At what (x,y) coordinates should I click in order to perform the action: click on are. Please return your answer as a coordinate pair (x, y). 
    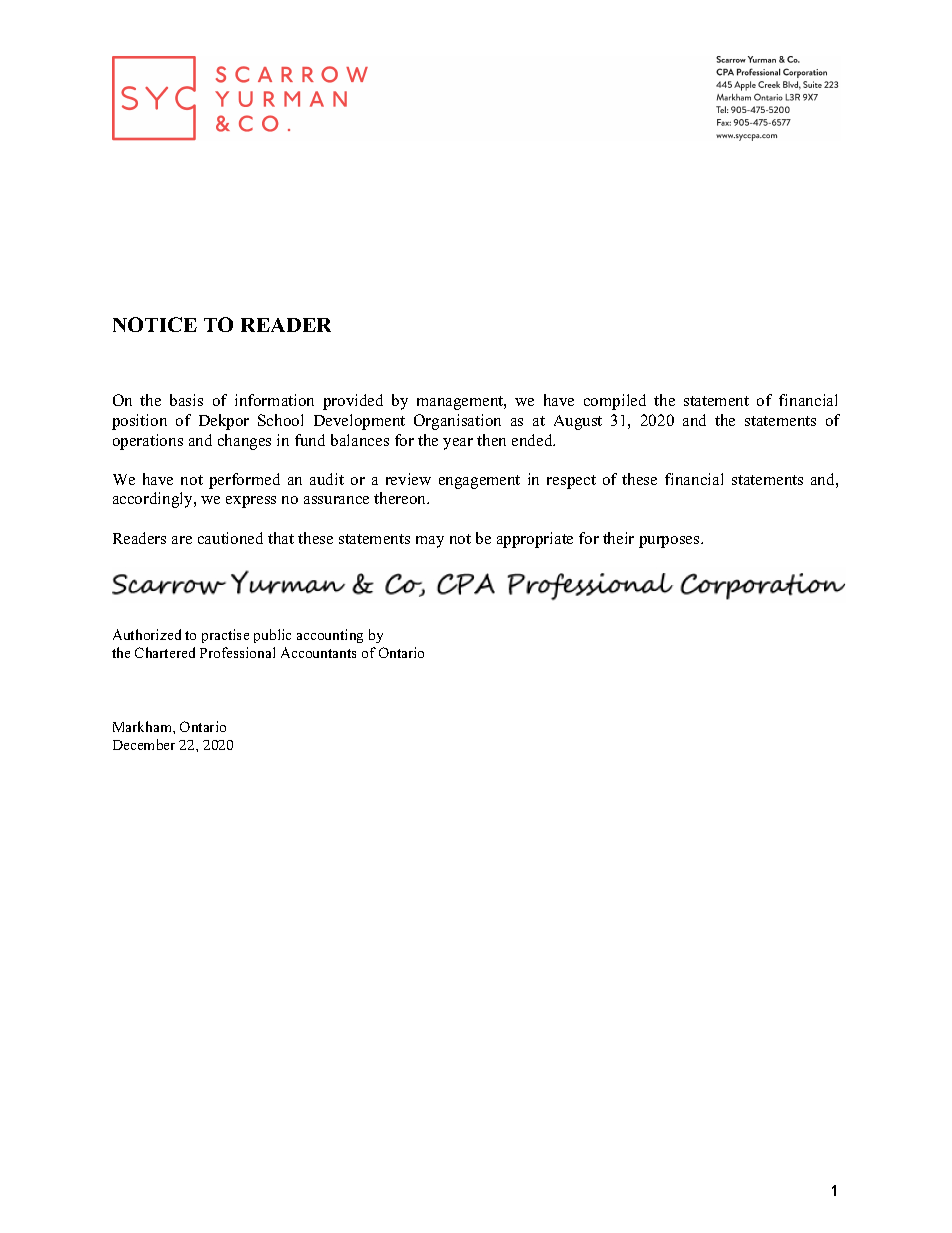
    Looking at the image, I should click on (182, 540).
